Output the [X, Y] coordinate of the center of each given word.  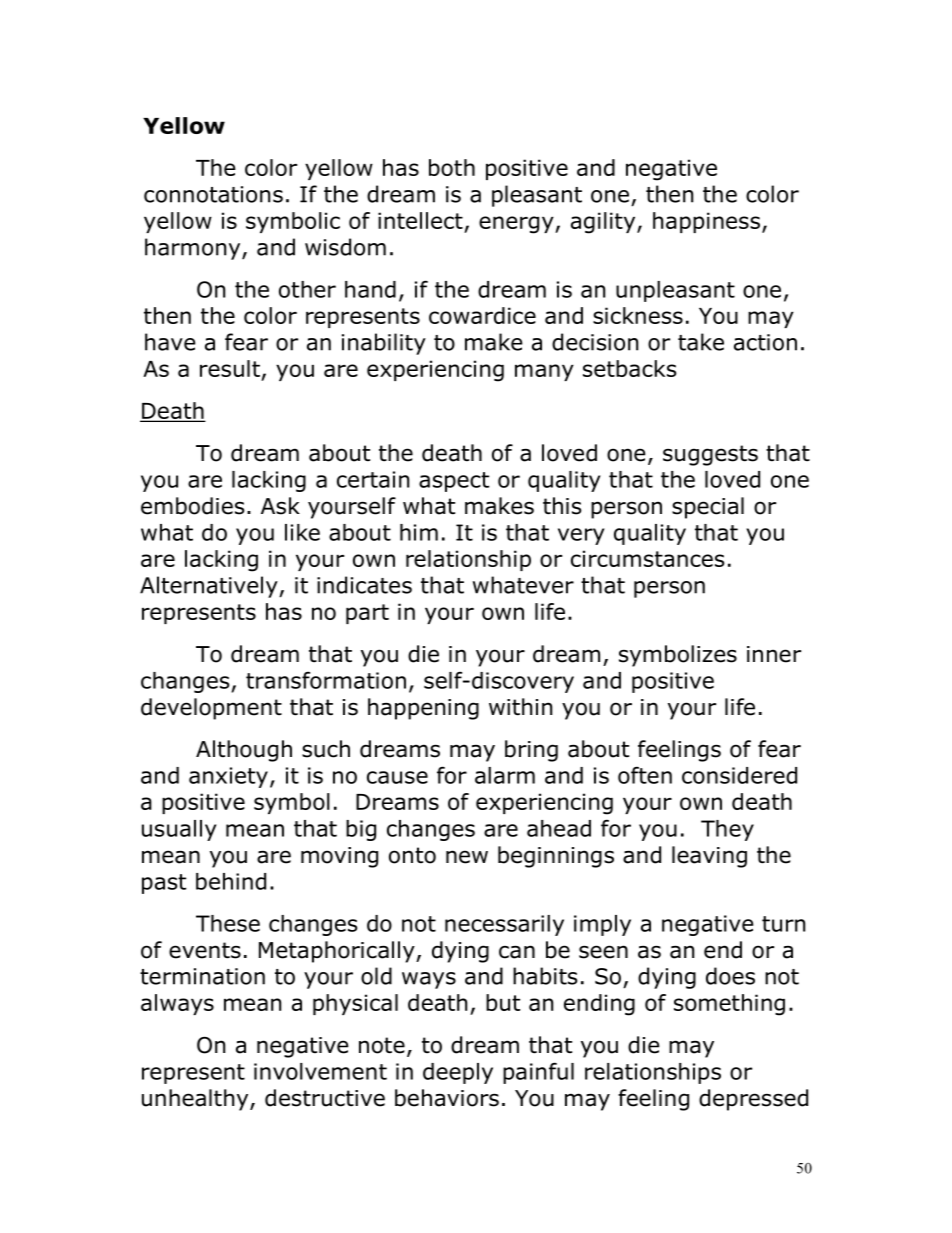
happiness [706, 222]
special [708, 508]
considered [739, 775]
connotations [213, 194]
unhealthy [196, 1100]
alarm [505, 775]
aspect [454, 482]
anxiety [228, 777]
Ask [280, 506]
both [452, 167]
